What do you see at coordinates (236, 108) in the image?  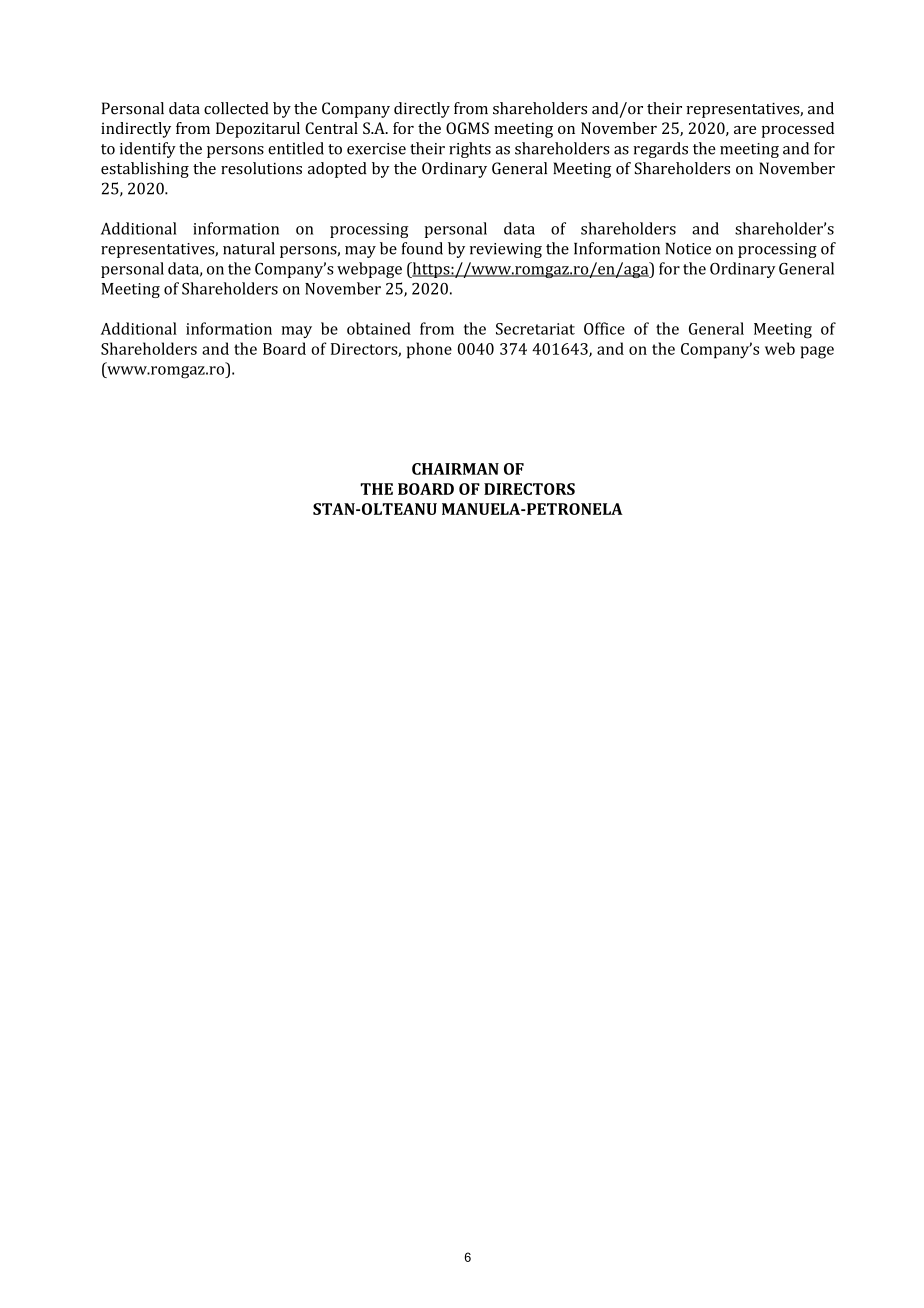 I see `collected` at bounding box center [236, 108].
